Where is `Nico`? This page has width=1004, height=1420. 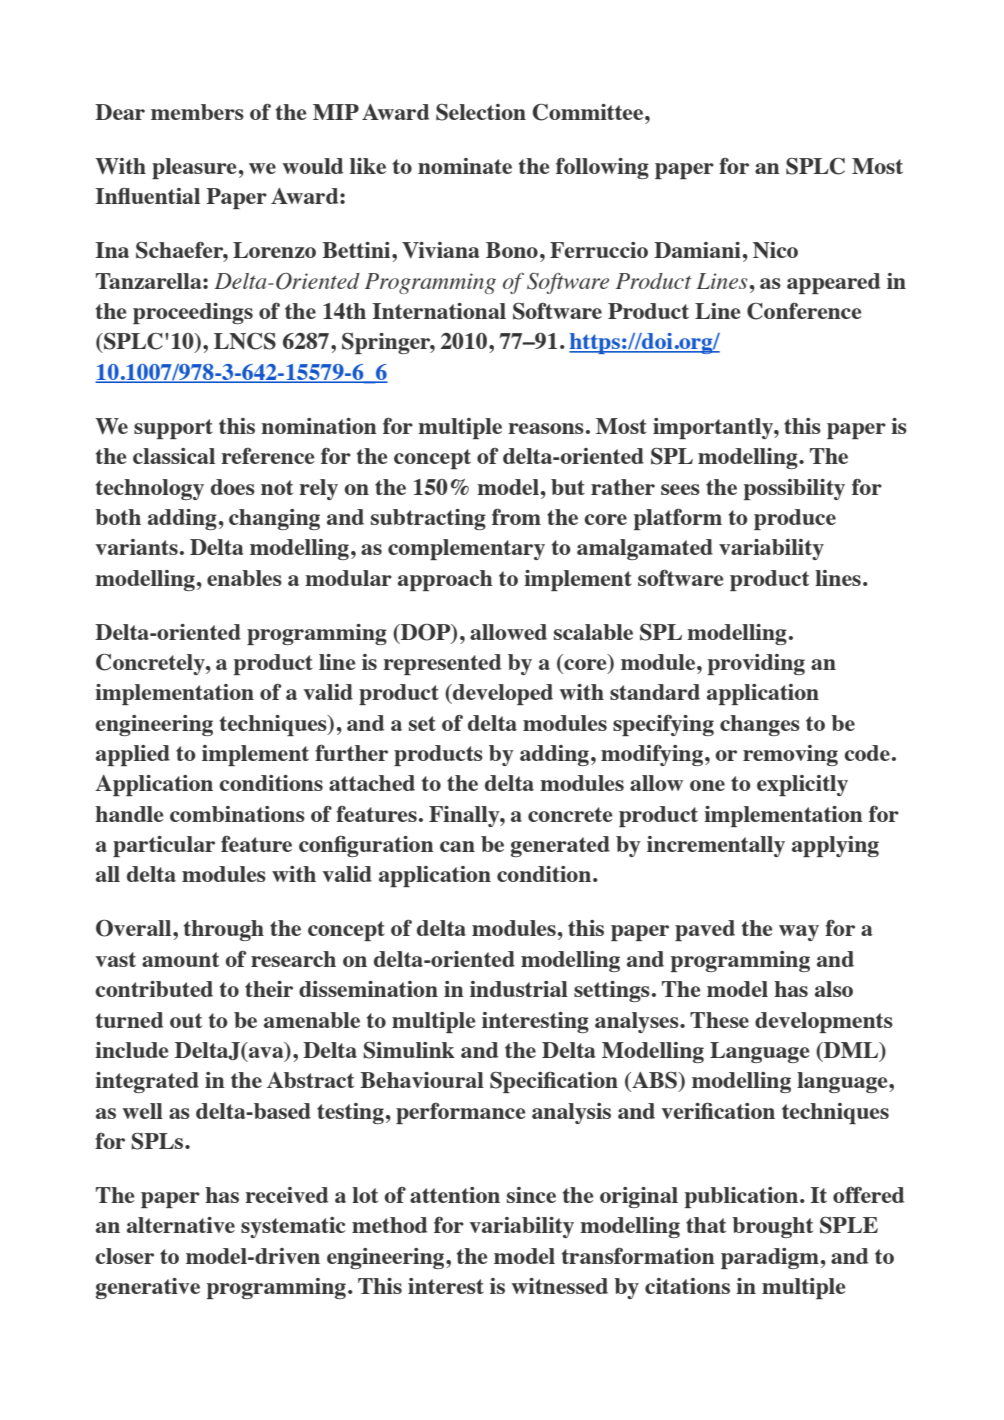
Nico is located at coordinates (775, 250).
